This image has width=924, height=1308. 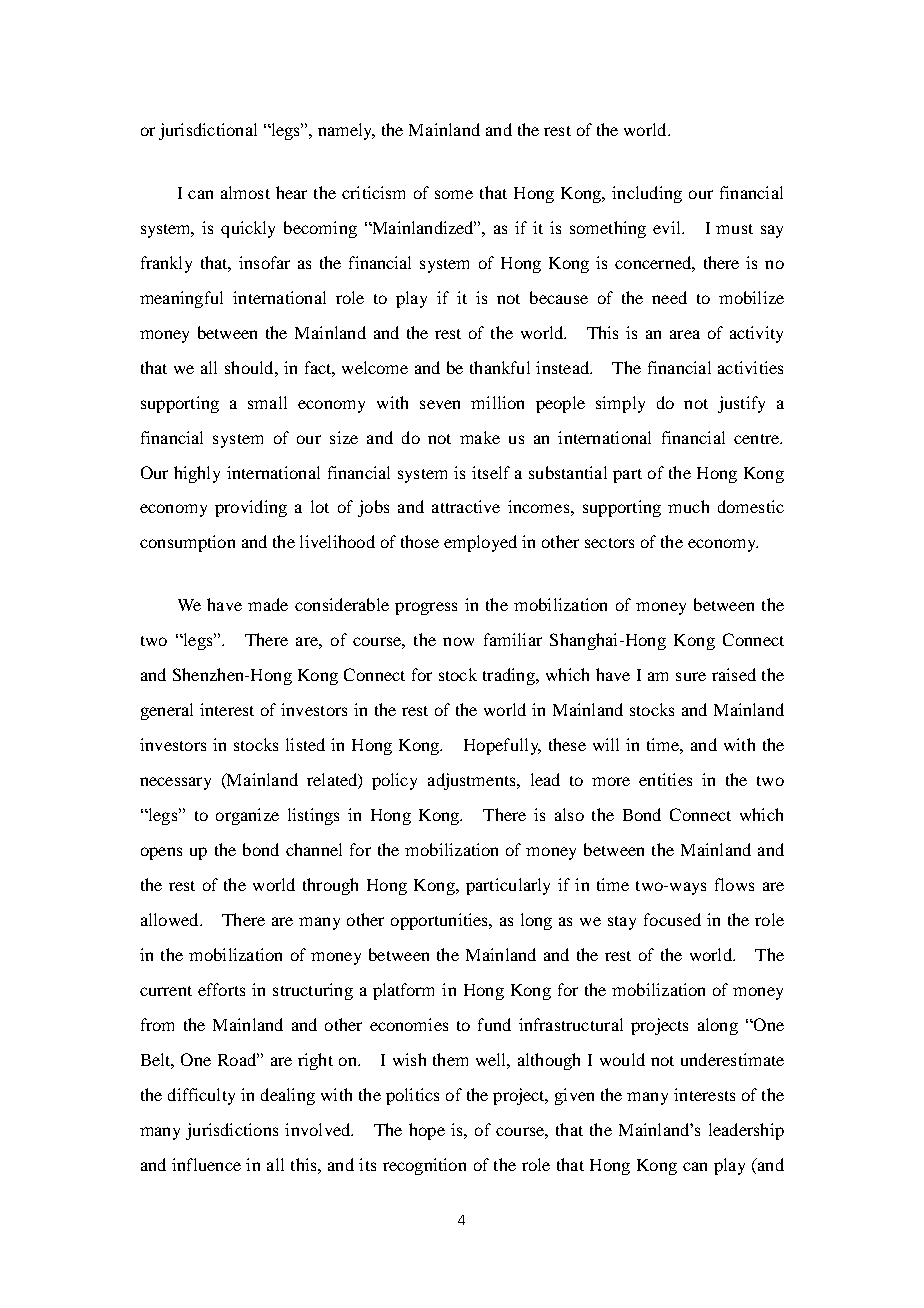 What do you see at coordinates (734, 884) in the image?
I see `flows` at bounding box center [734, 884].
